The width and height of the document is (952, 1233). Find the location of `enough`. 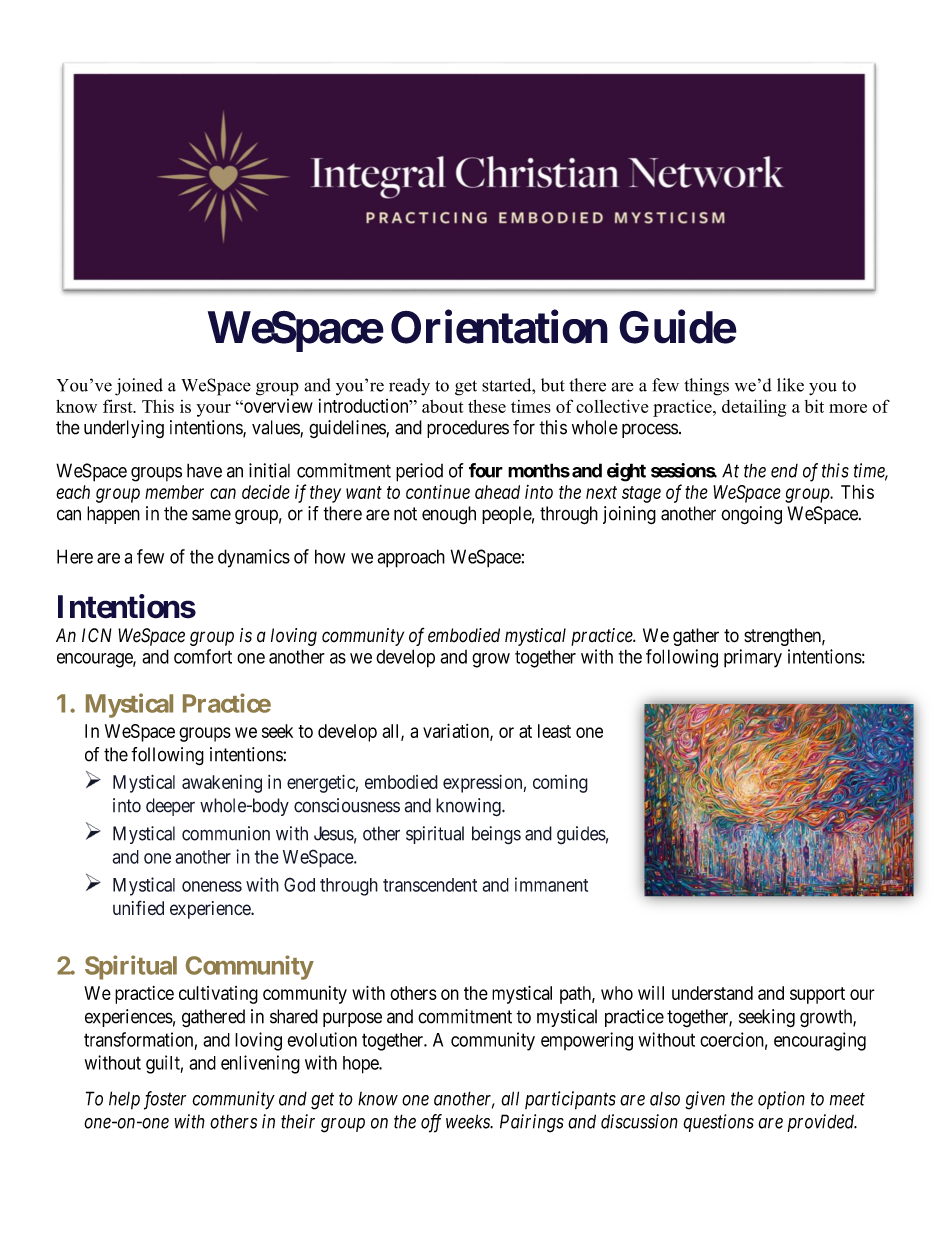

enough is located at coordinates (449, 515).
